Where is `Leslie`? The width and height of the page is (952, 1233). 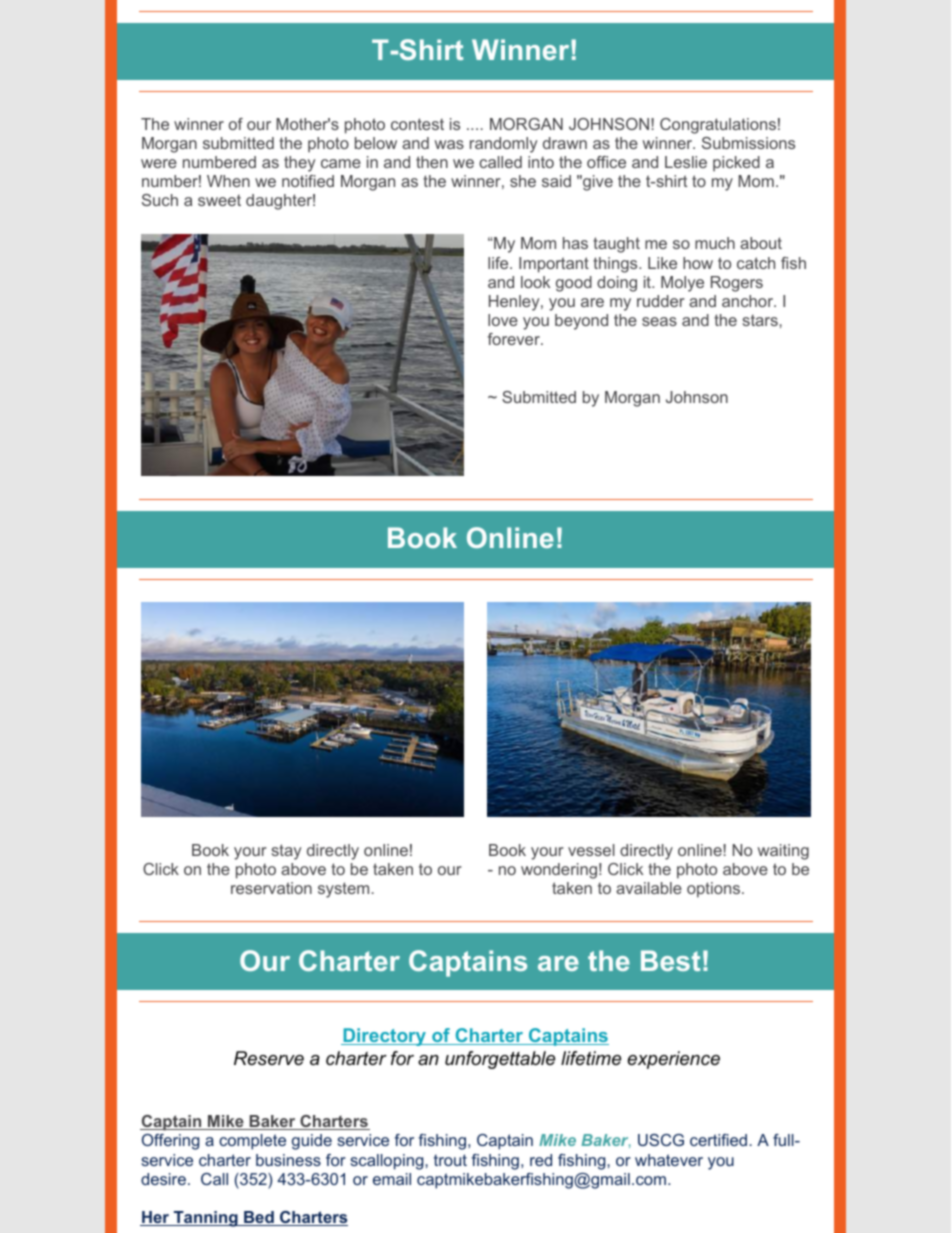
Leslie is located at coordinates (686, 162).
